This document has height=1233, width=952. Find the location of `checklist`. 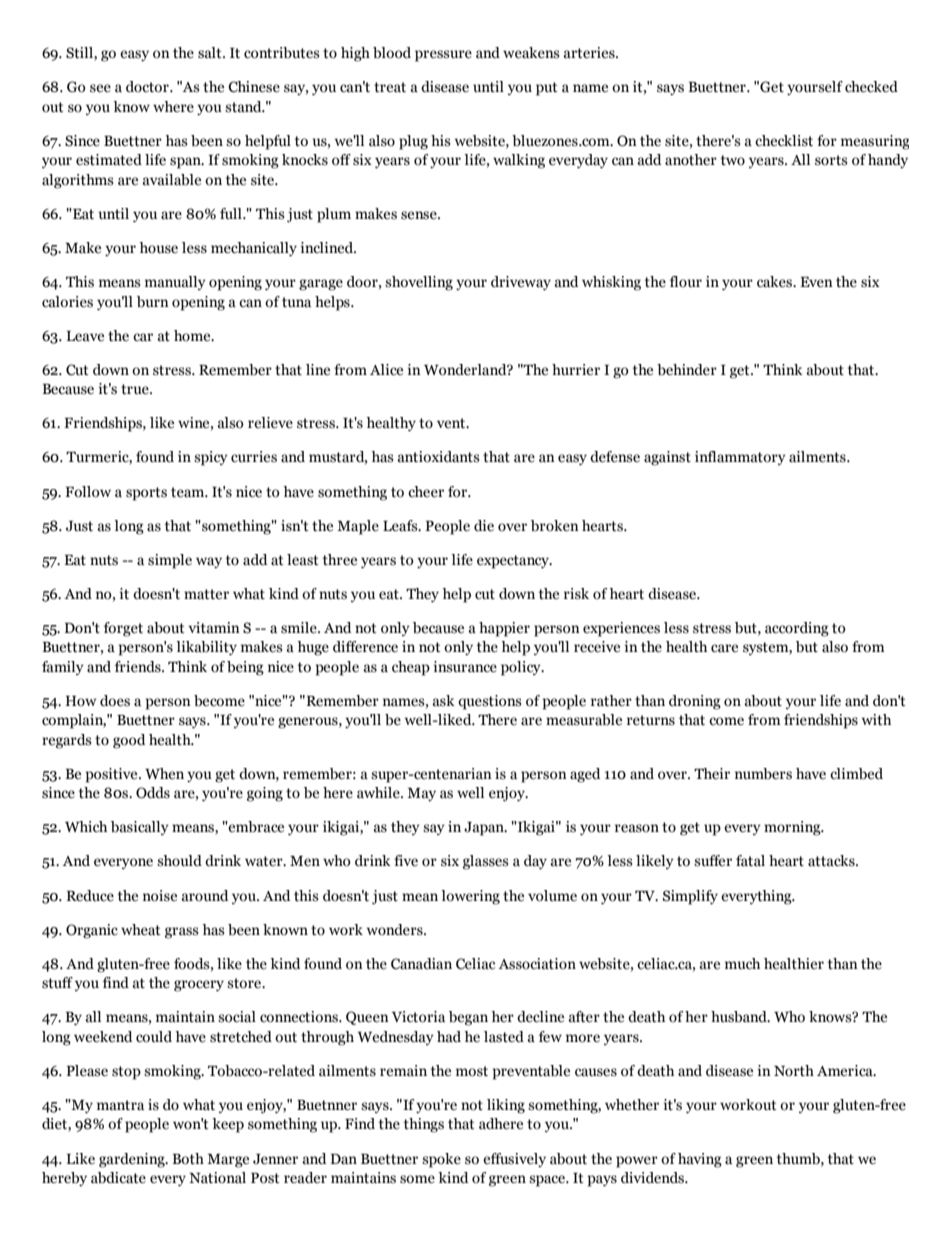

checklist is located at coordinates (784, 141).
